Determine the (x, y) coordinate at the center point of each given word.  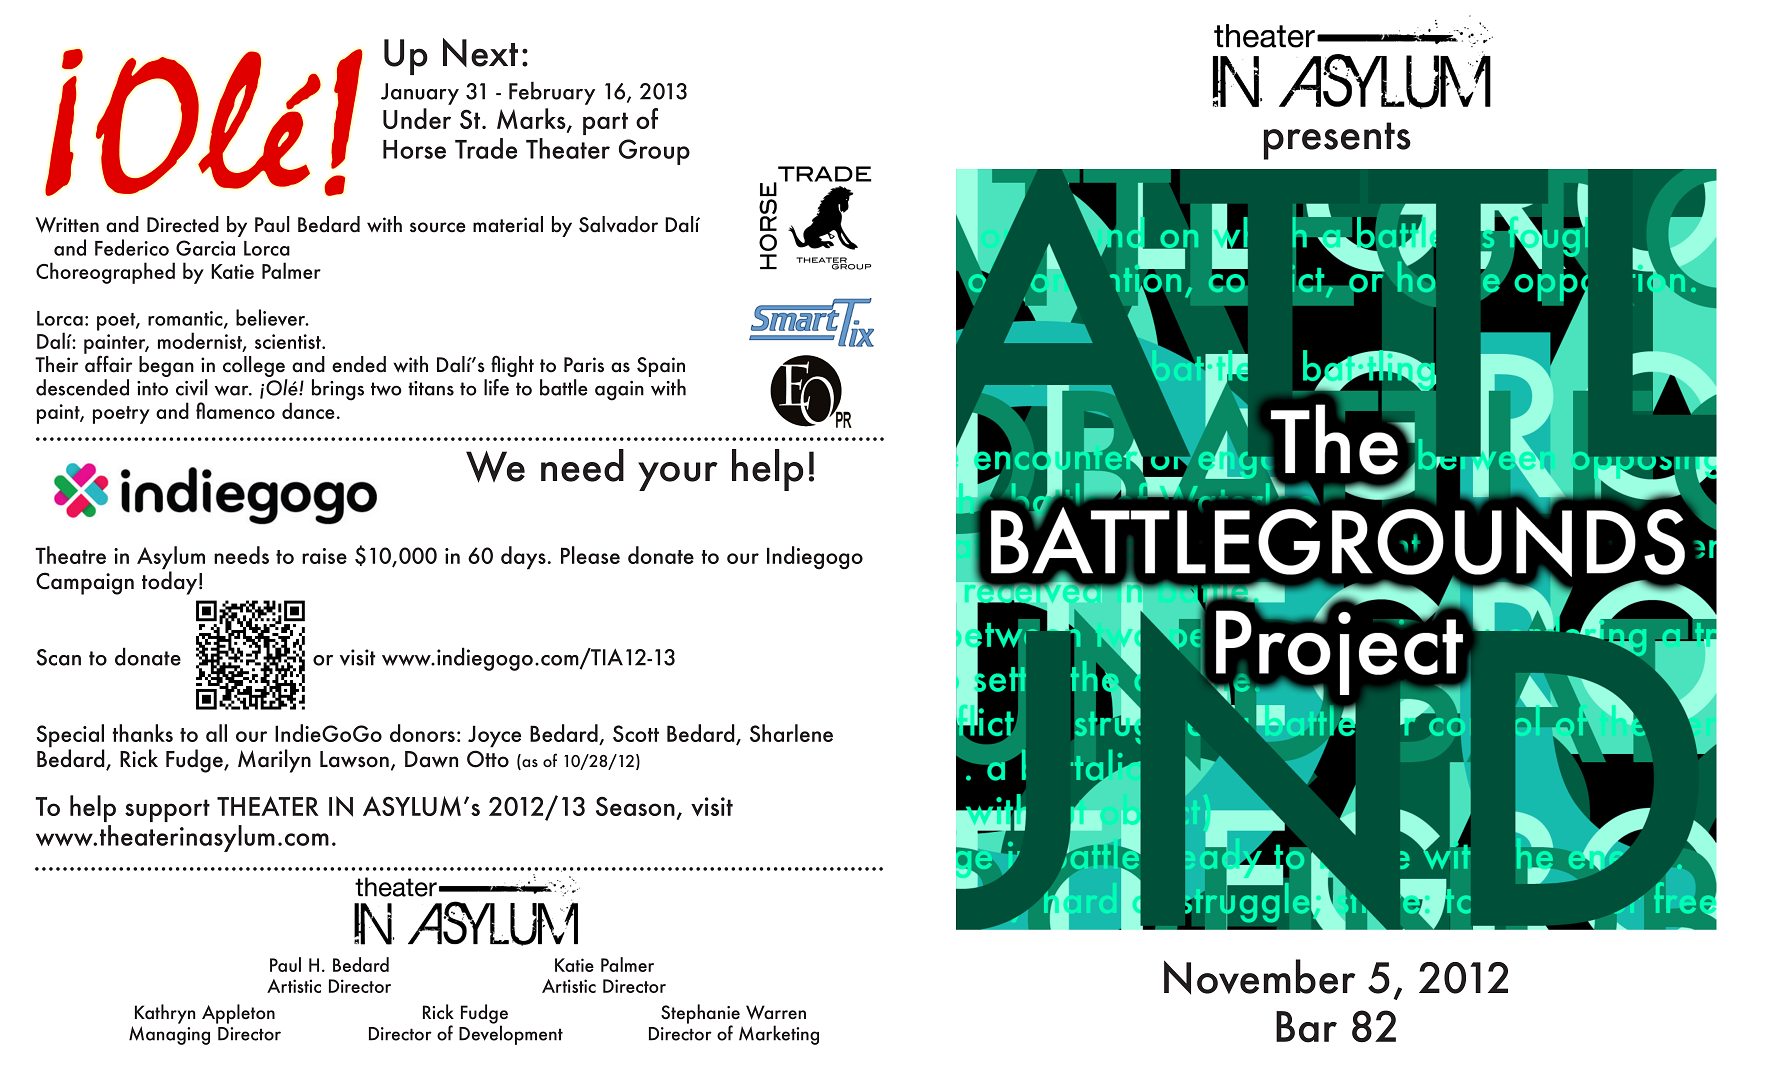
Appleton (238, 1014)
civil (192, 387)
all (216, 733)
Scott (636, 733)
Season (635, 806)
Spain (661, 368)
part (605, 123)
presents (1337, 141)
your (678, 476)
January (420, 94)
